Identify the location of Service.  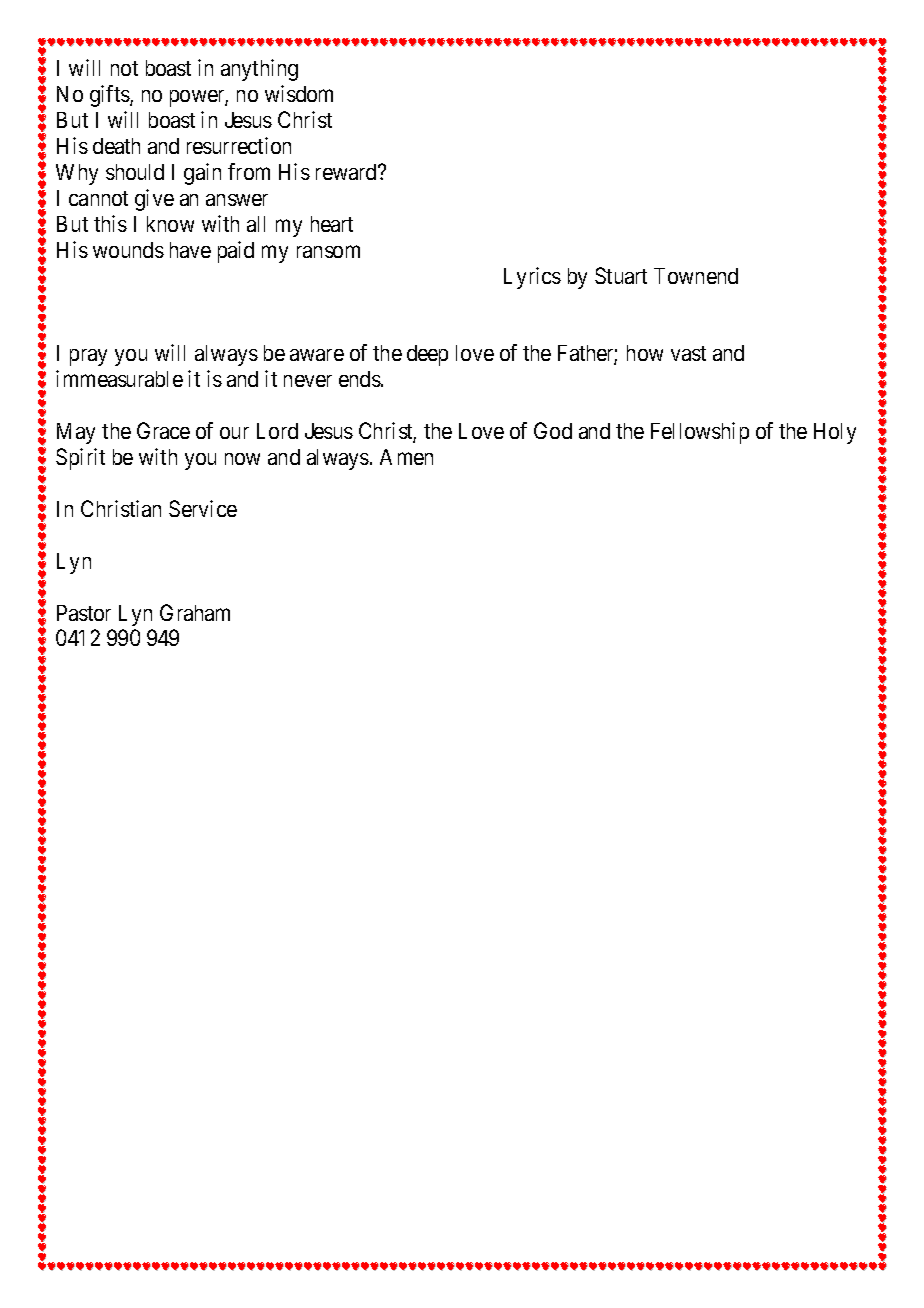
(203, 508).
